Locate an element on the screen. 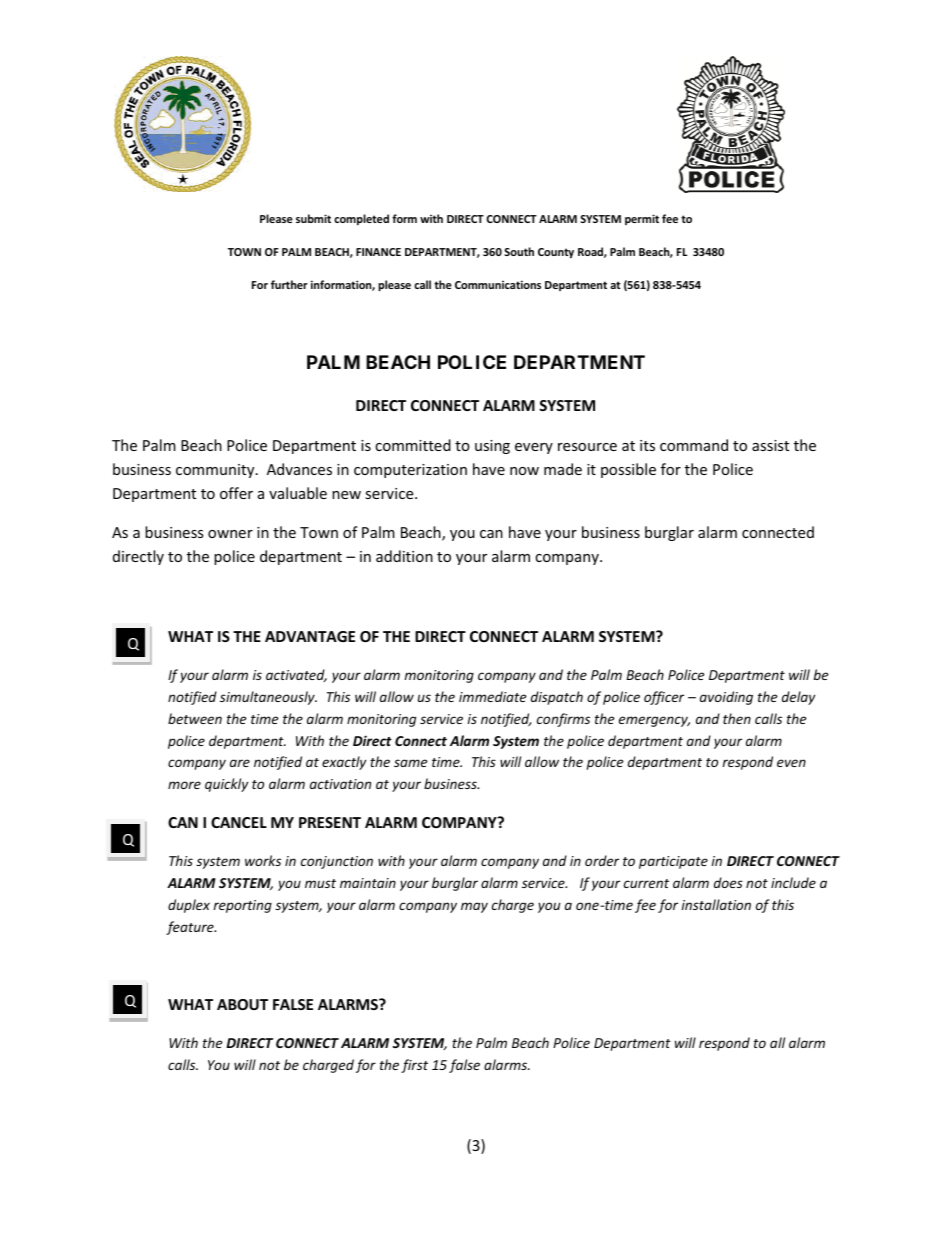  using is located at coordinates (492, 447).
